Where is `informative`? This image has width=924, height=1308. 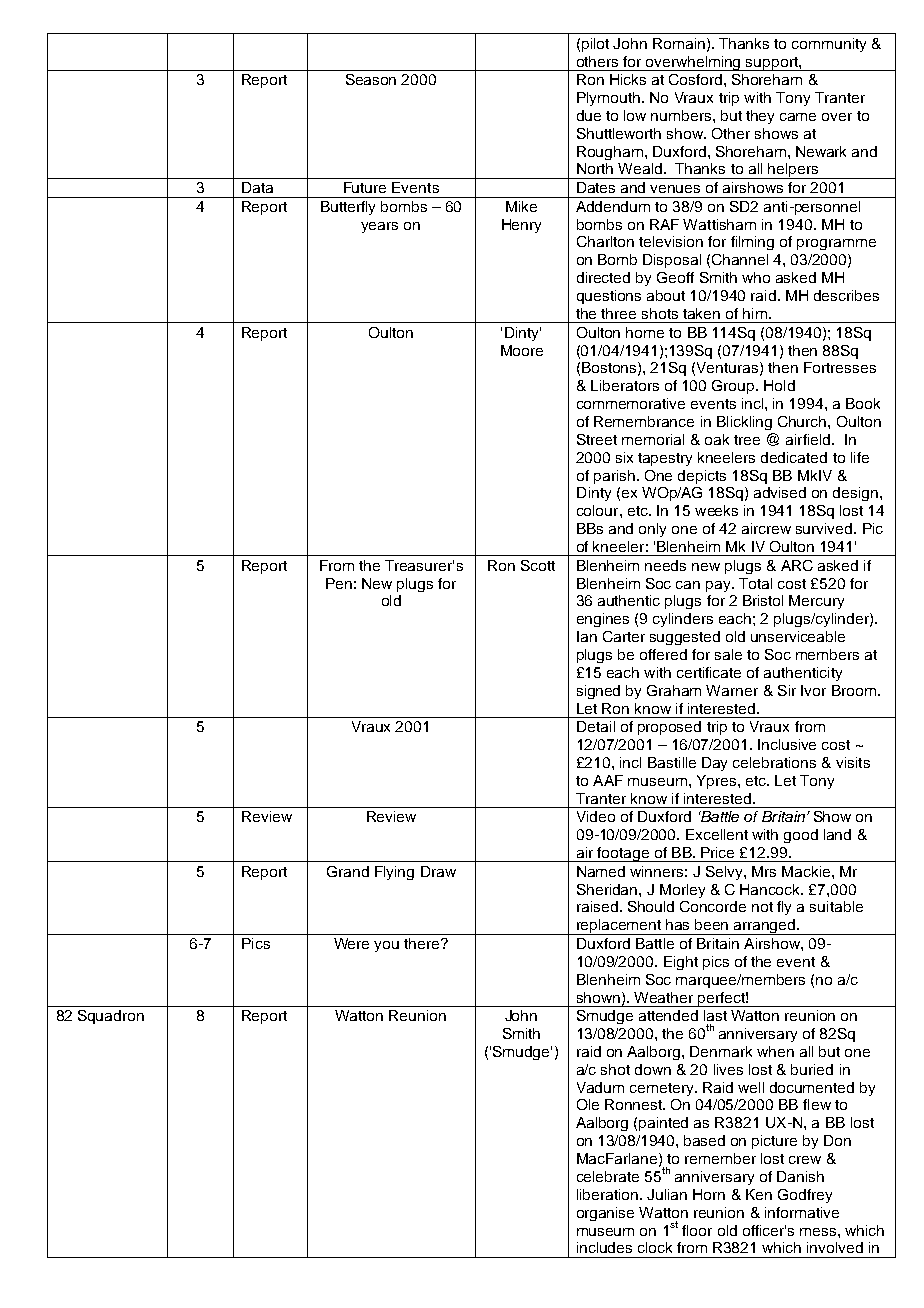 informative is located at coordinates (802, 1212).
